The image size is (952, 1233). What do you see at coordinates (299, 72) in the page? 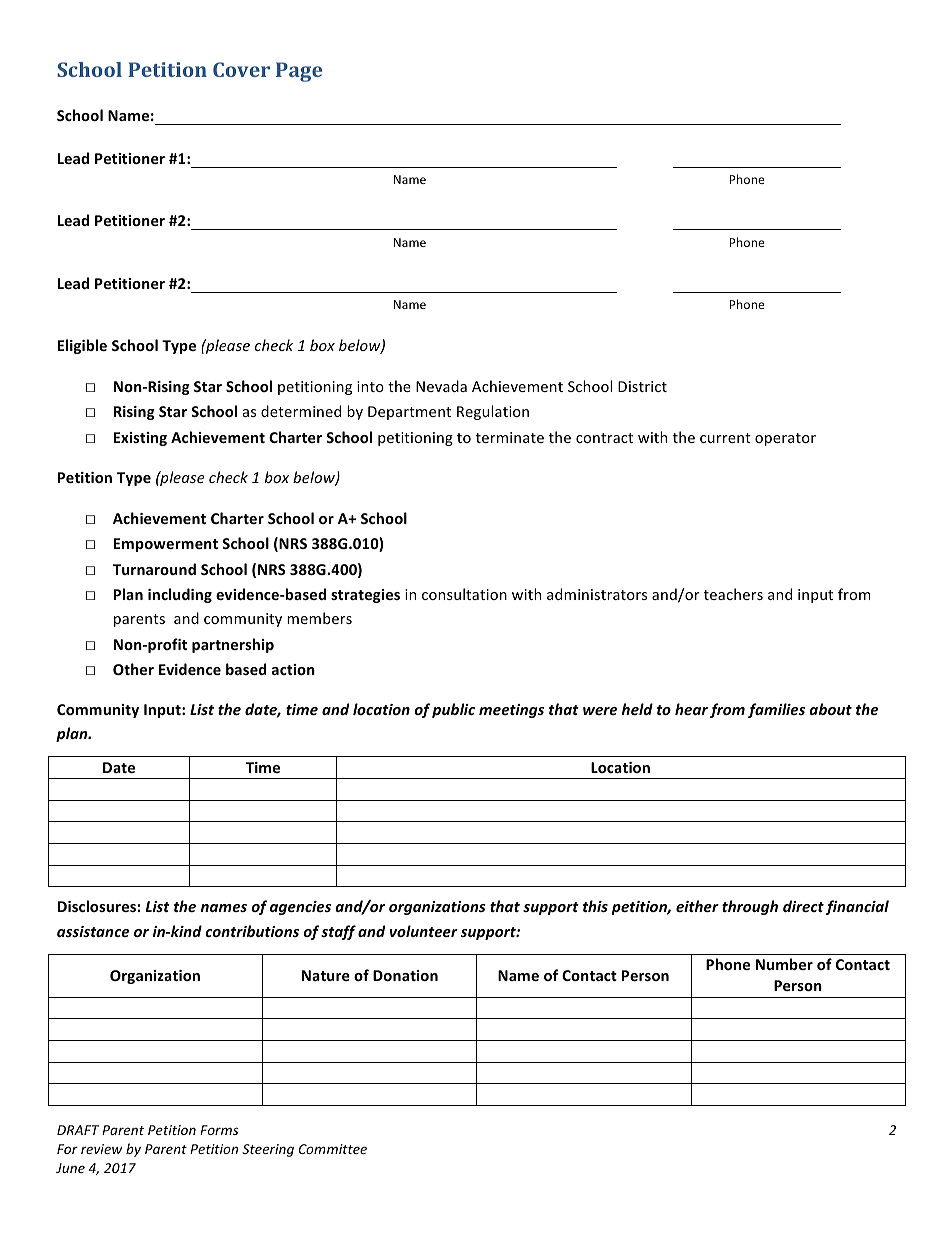
I see `Page` at bounding box center [299, 72].
